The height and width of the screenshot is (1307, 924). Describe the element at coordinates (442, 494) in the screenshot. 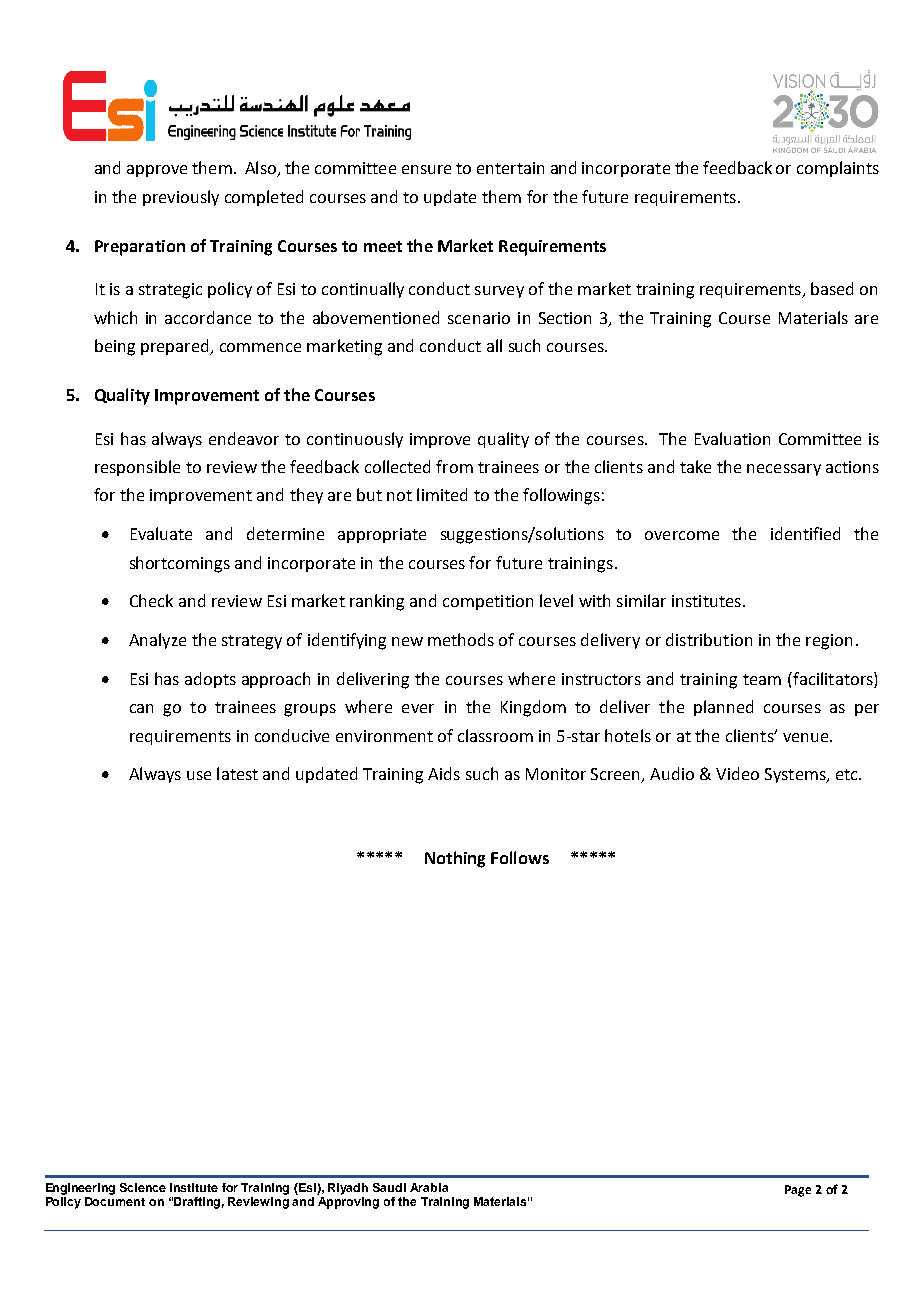

I see `limited` at that location.
